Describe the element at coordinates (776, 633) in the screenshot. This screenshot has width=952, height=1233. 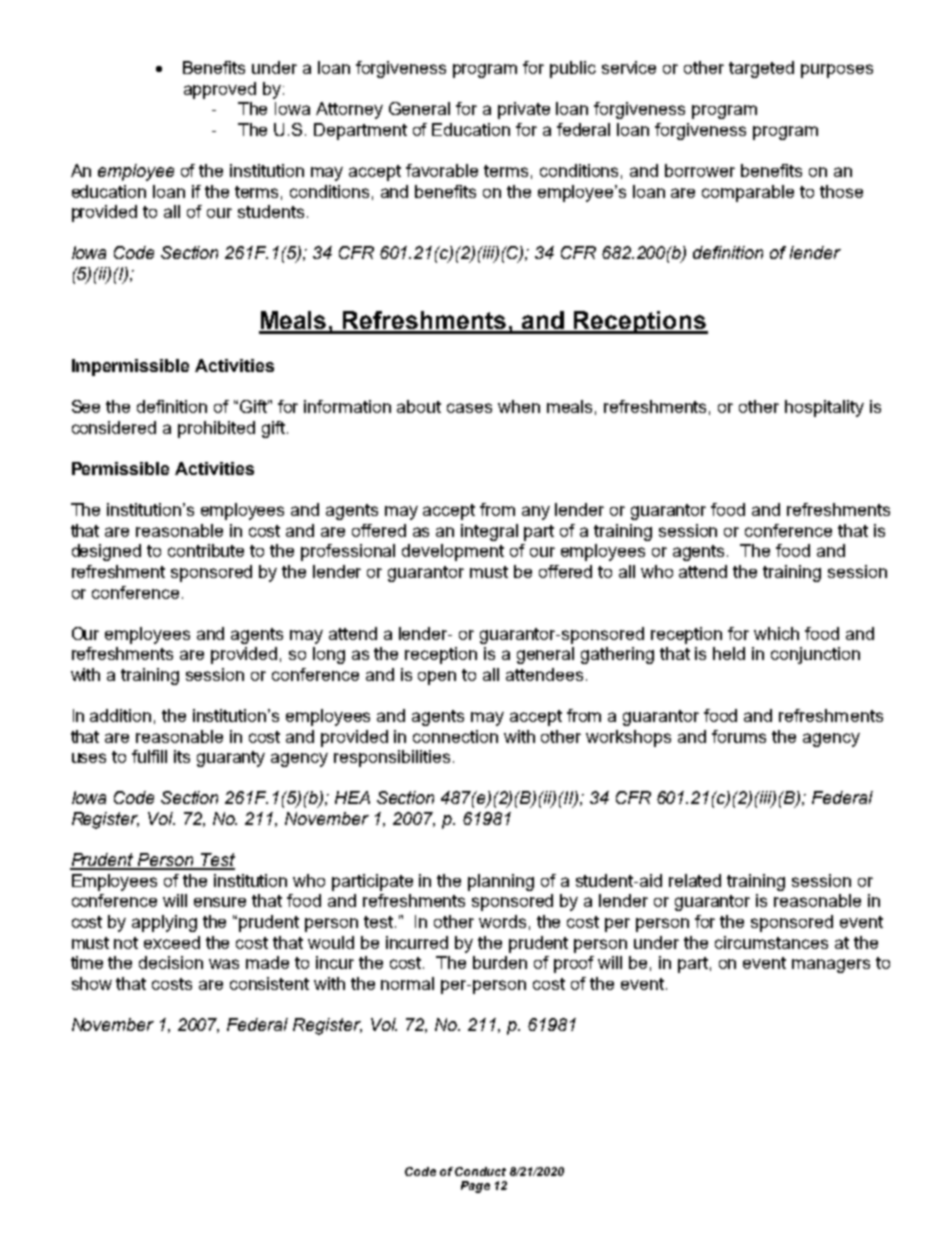
I see `which` at that location.
